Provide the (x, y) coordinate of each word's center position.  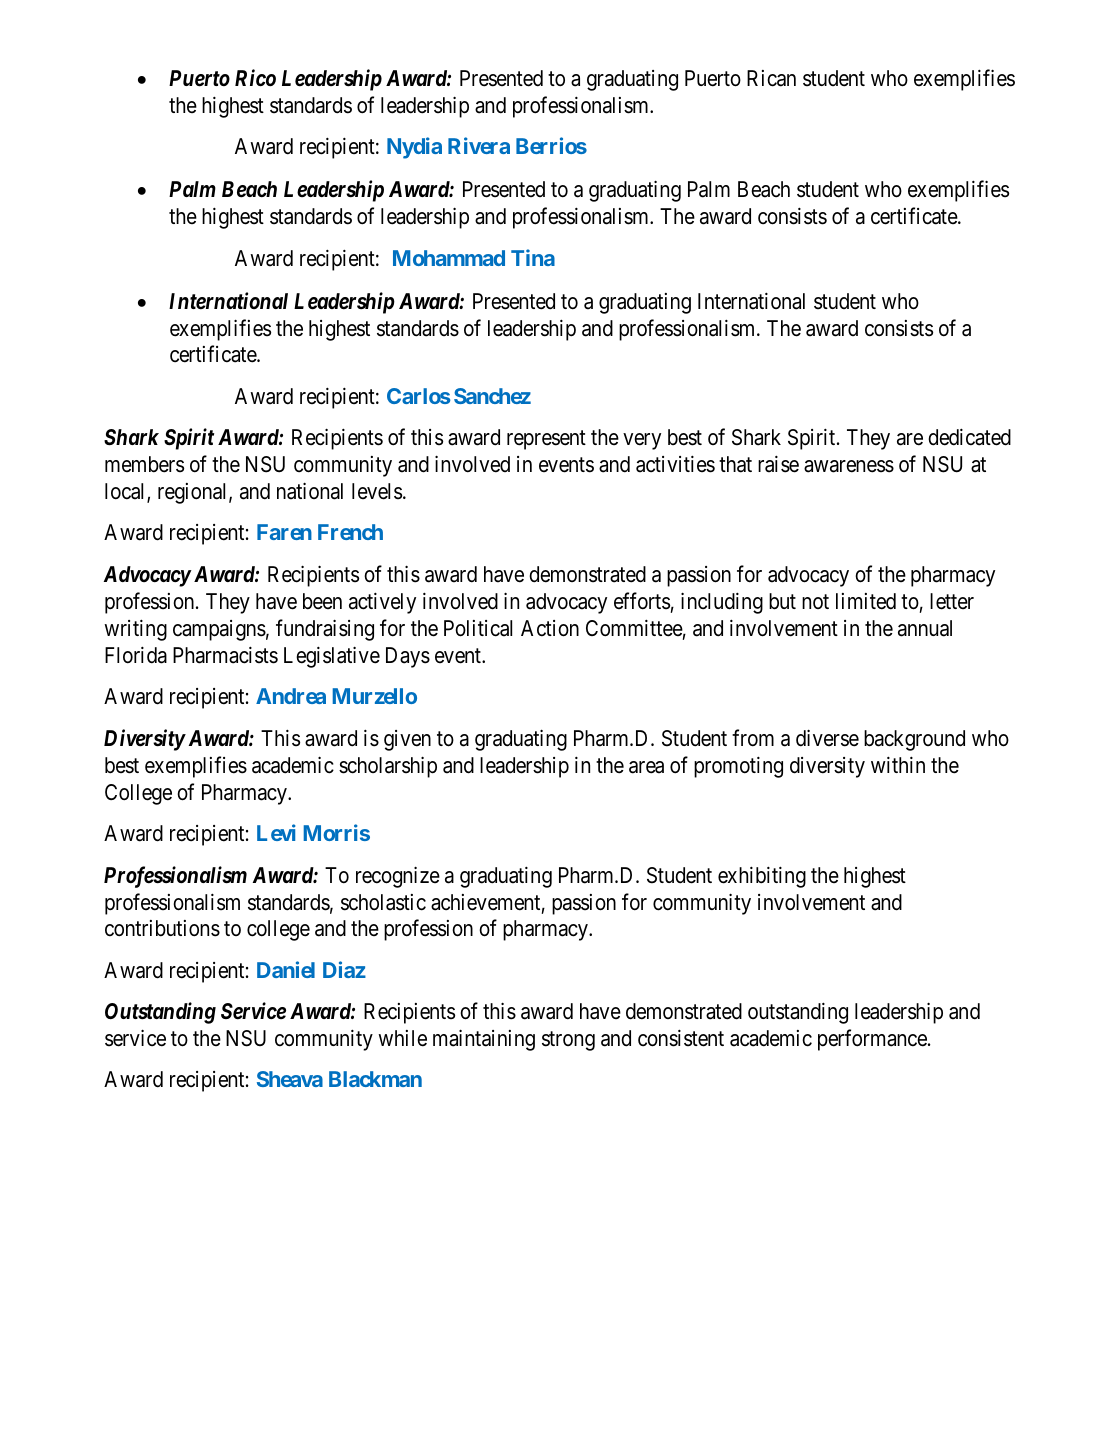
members (144, 464)
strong (568, 1041)
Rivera (479, 145)
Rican (771, 78)
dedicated (969, 437)
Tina (533, 257)
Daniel (286, 969)
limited (866, 601)
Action (550, 628)
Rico (255, 78)
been (322, 601)
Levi (276, 832)
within (898, 764)
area (646, 767)
